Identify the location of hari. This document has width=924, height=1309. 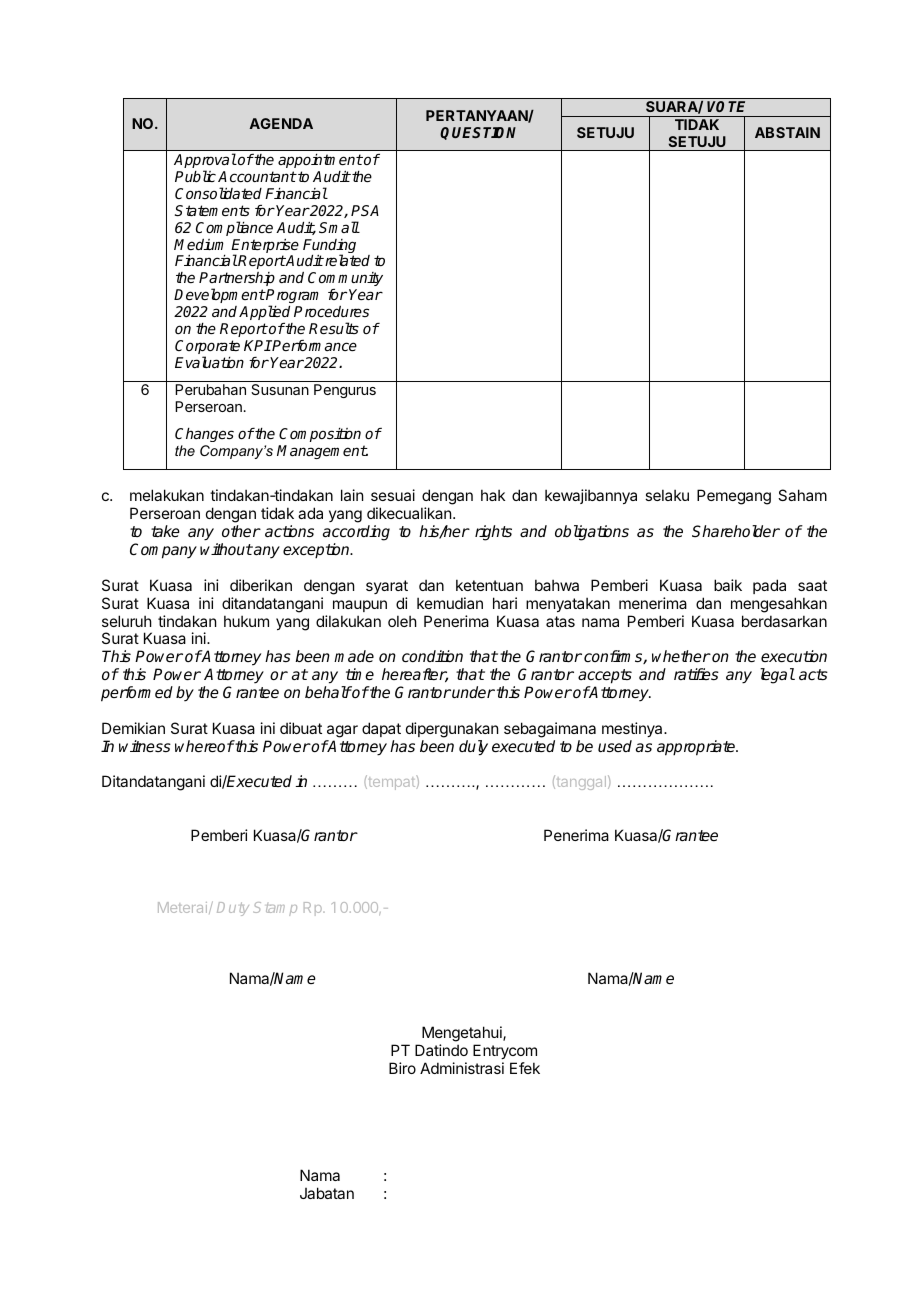
(505, 603).
